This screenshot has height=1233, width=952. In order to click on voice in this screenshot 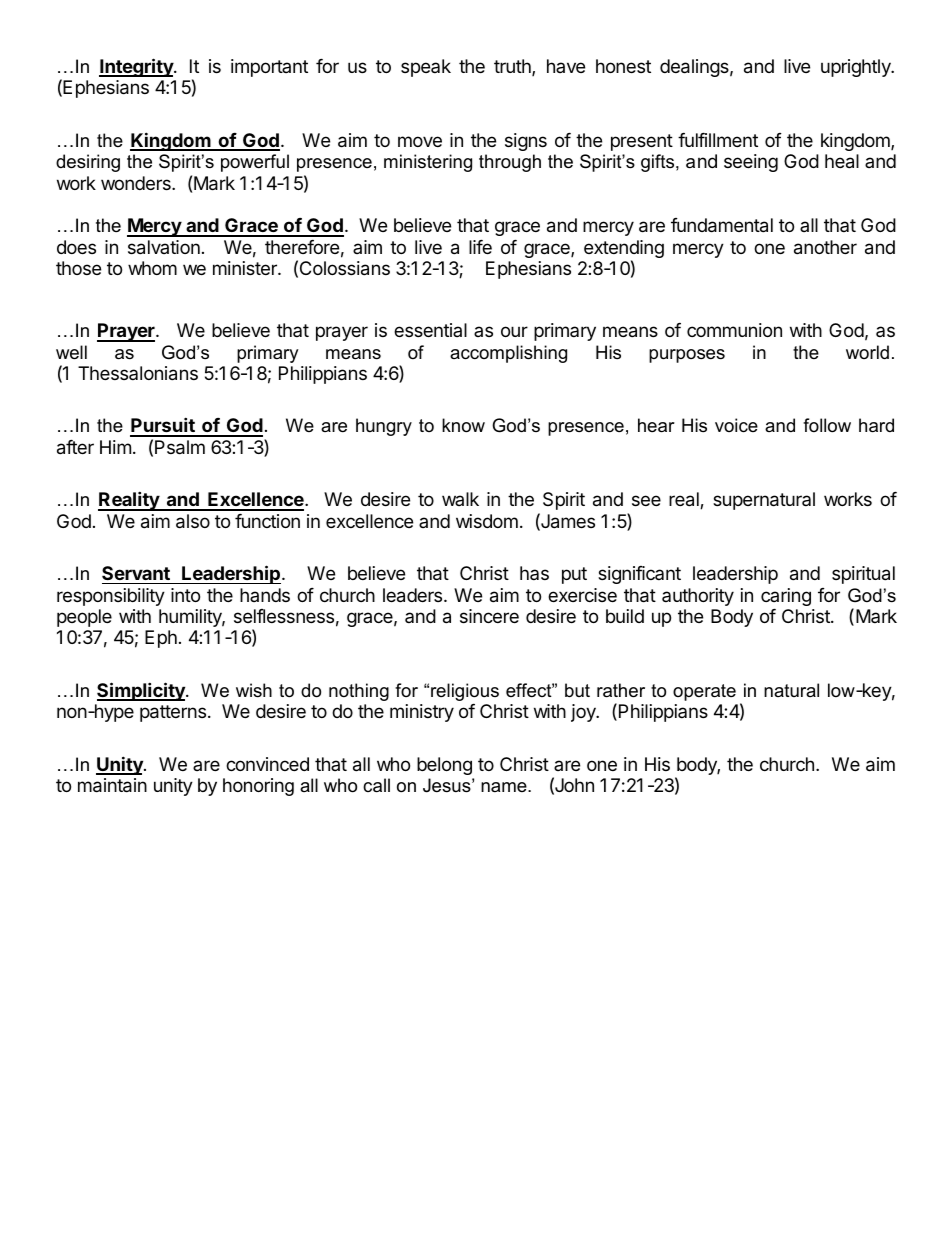, I will do `click(736, 425)`.
